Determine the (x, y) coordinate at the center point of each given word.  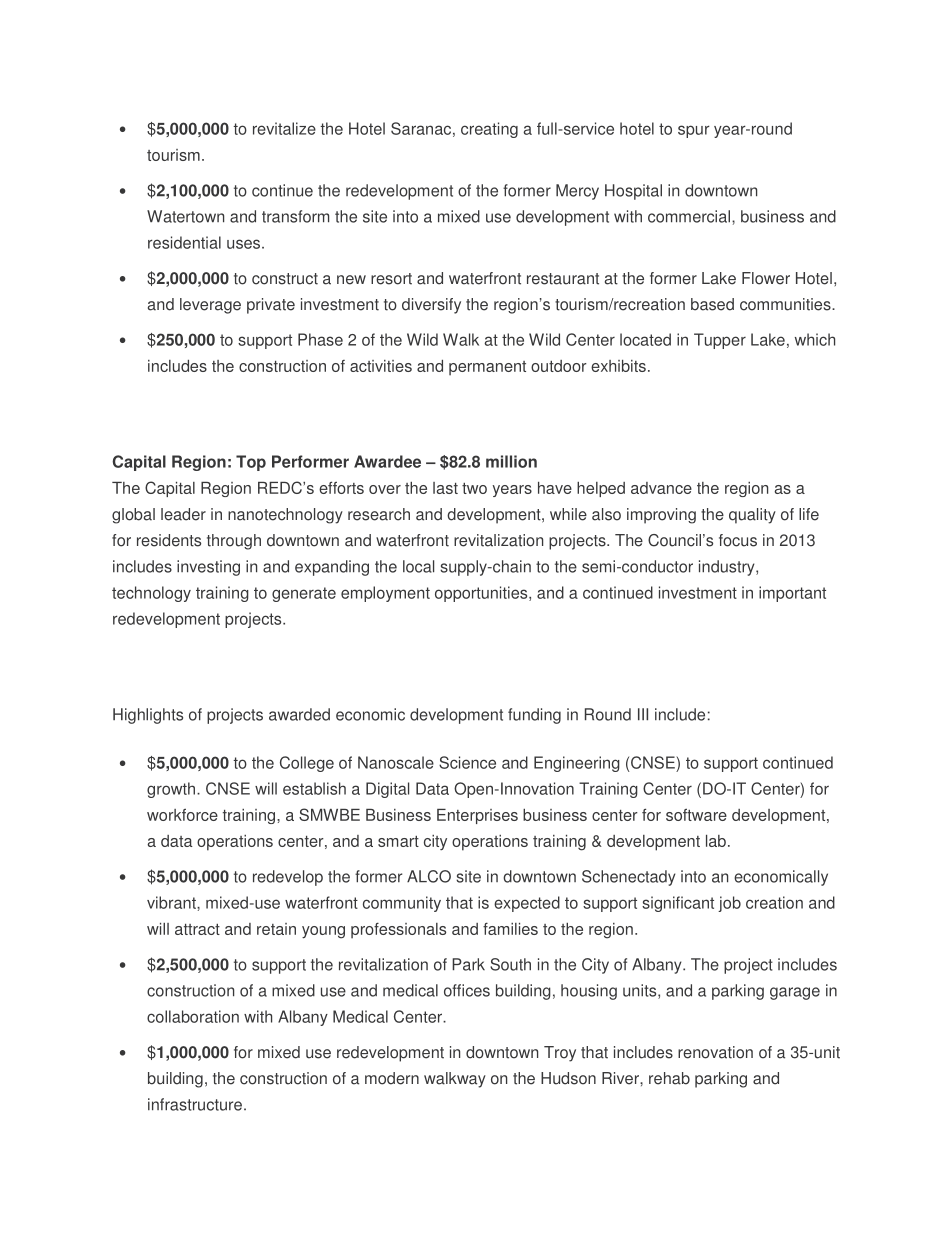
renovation (715, 1052)
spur (694, 131)
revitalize (284, 128)
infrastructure (195, 1104)
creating (489, 130)
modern (392, 1078)
